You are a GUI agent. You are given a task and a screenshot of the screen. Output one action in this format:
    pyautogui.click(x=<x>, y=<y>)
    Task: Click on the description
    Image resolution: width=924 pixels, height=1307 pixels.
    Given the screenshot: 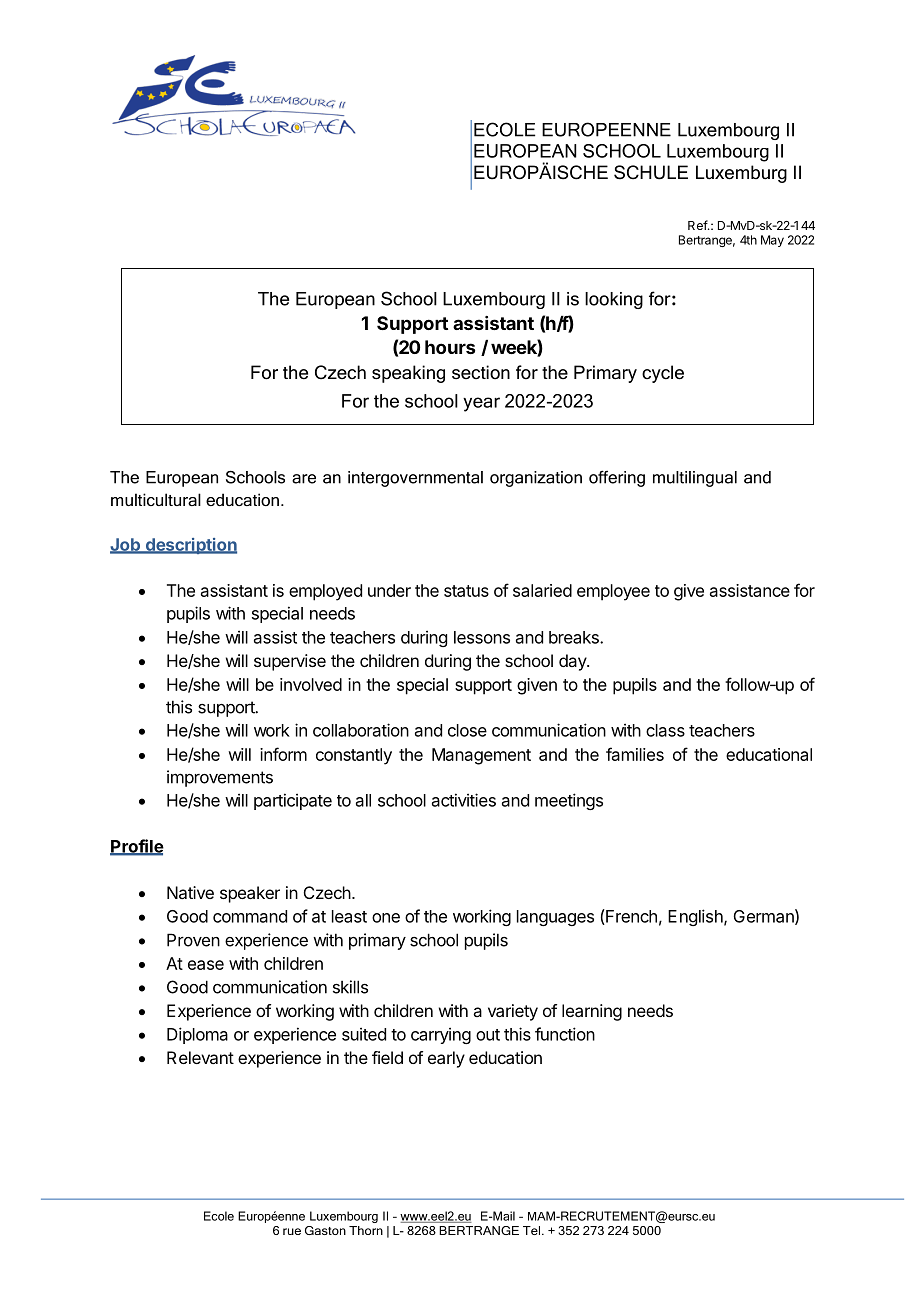 What is the action you would take?
    pyautogui.click(x=190, y=546)
